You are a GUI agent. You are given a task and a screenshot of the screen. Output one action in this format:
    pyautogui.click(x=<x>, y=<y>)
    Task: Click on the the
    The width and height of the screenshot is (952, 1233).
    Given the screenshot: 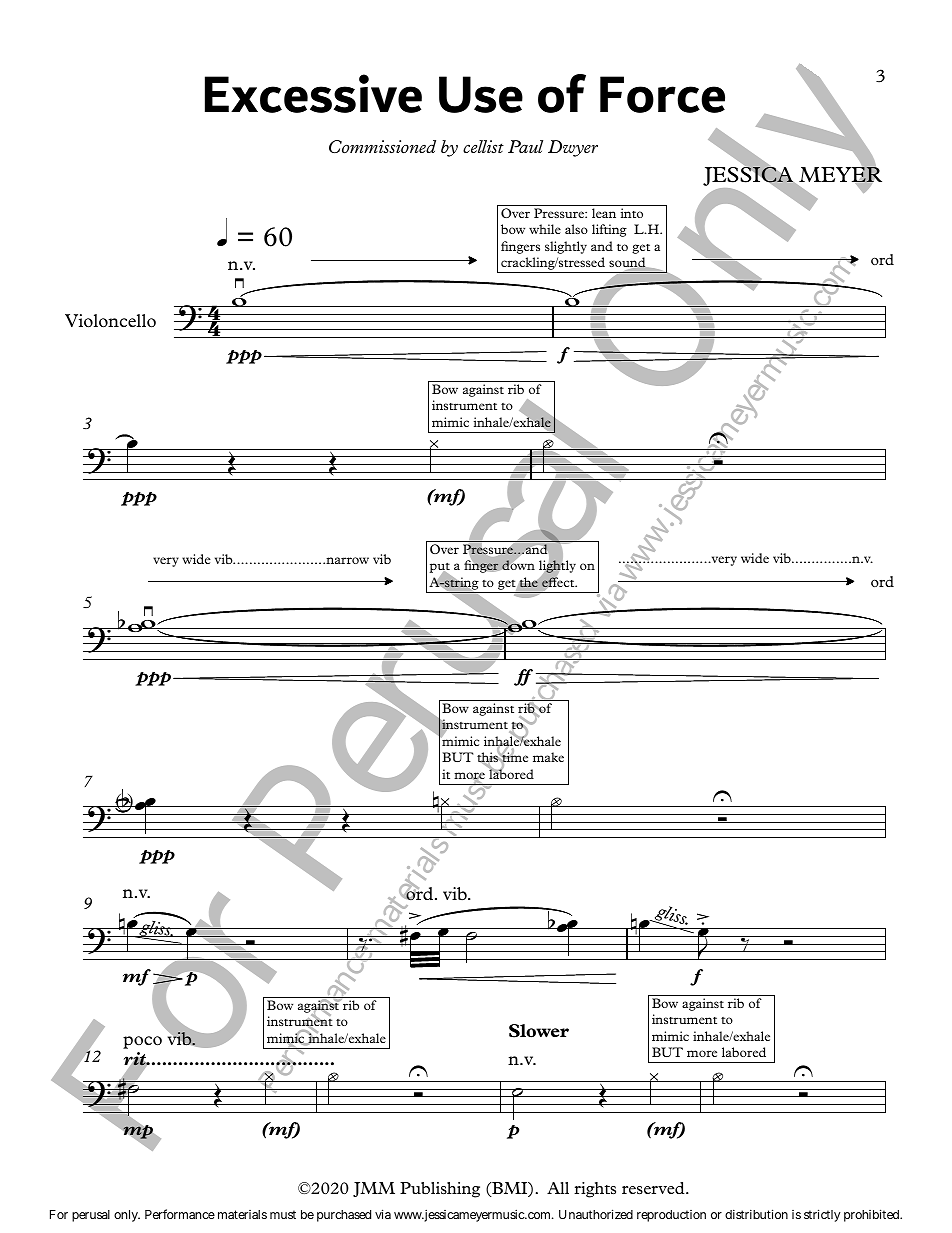 What is the action you would take?
    pyautogui.click(x=529, y=582)
